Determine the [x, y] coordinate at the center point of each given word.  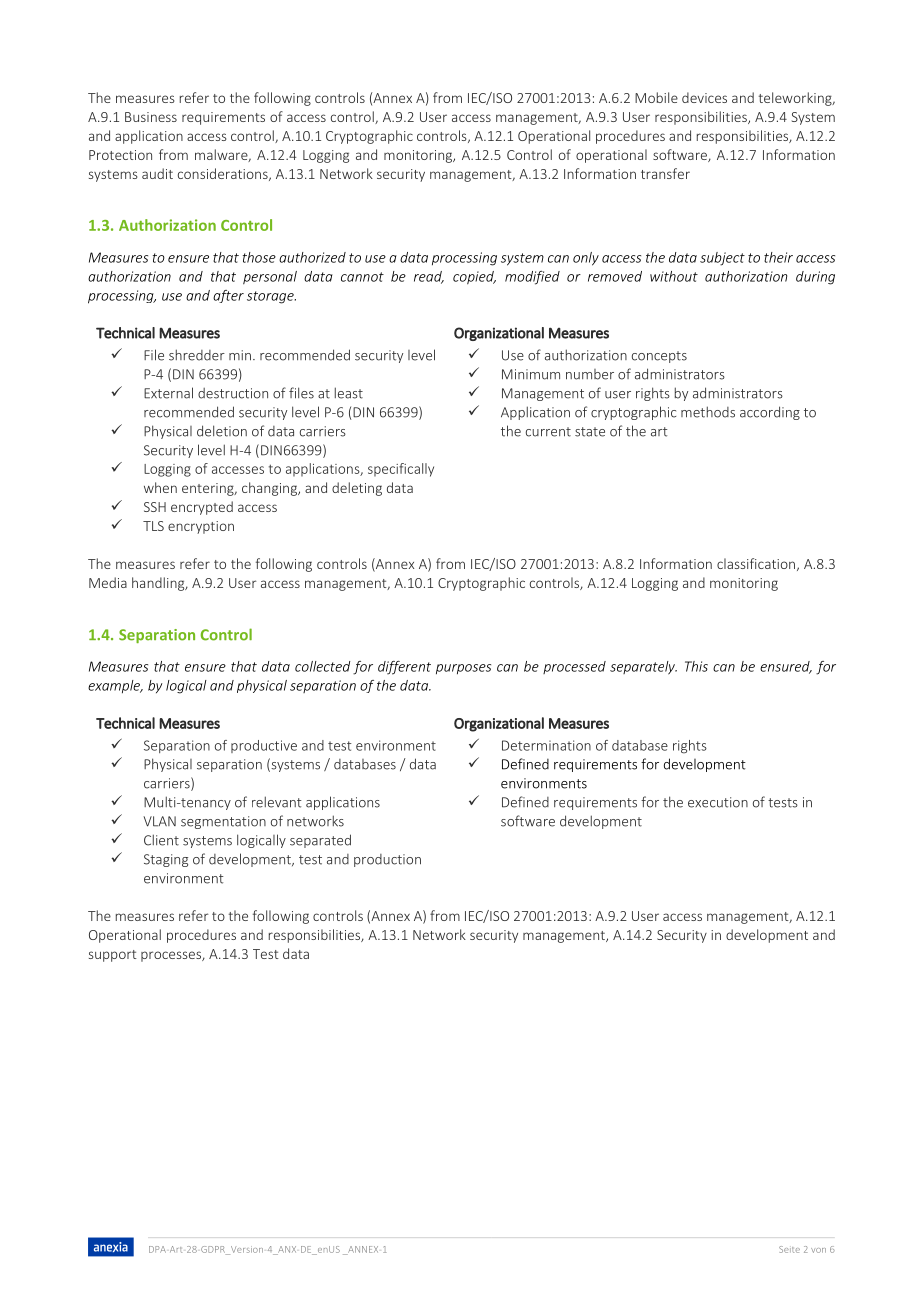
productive [264, 746]
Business [151, 117]
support [113, 956]
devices [704, 97]
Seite [789, 1249]
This [696, 666]
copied [474, 278]
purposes [463, 669]
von [818, 1250]
